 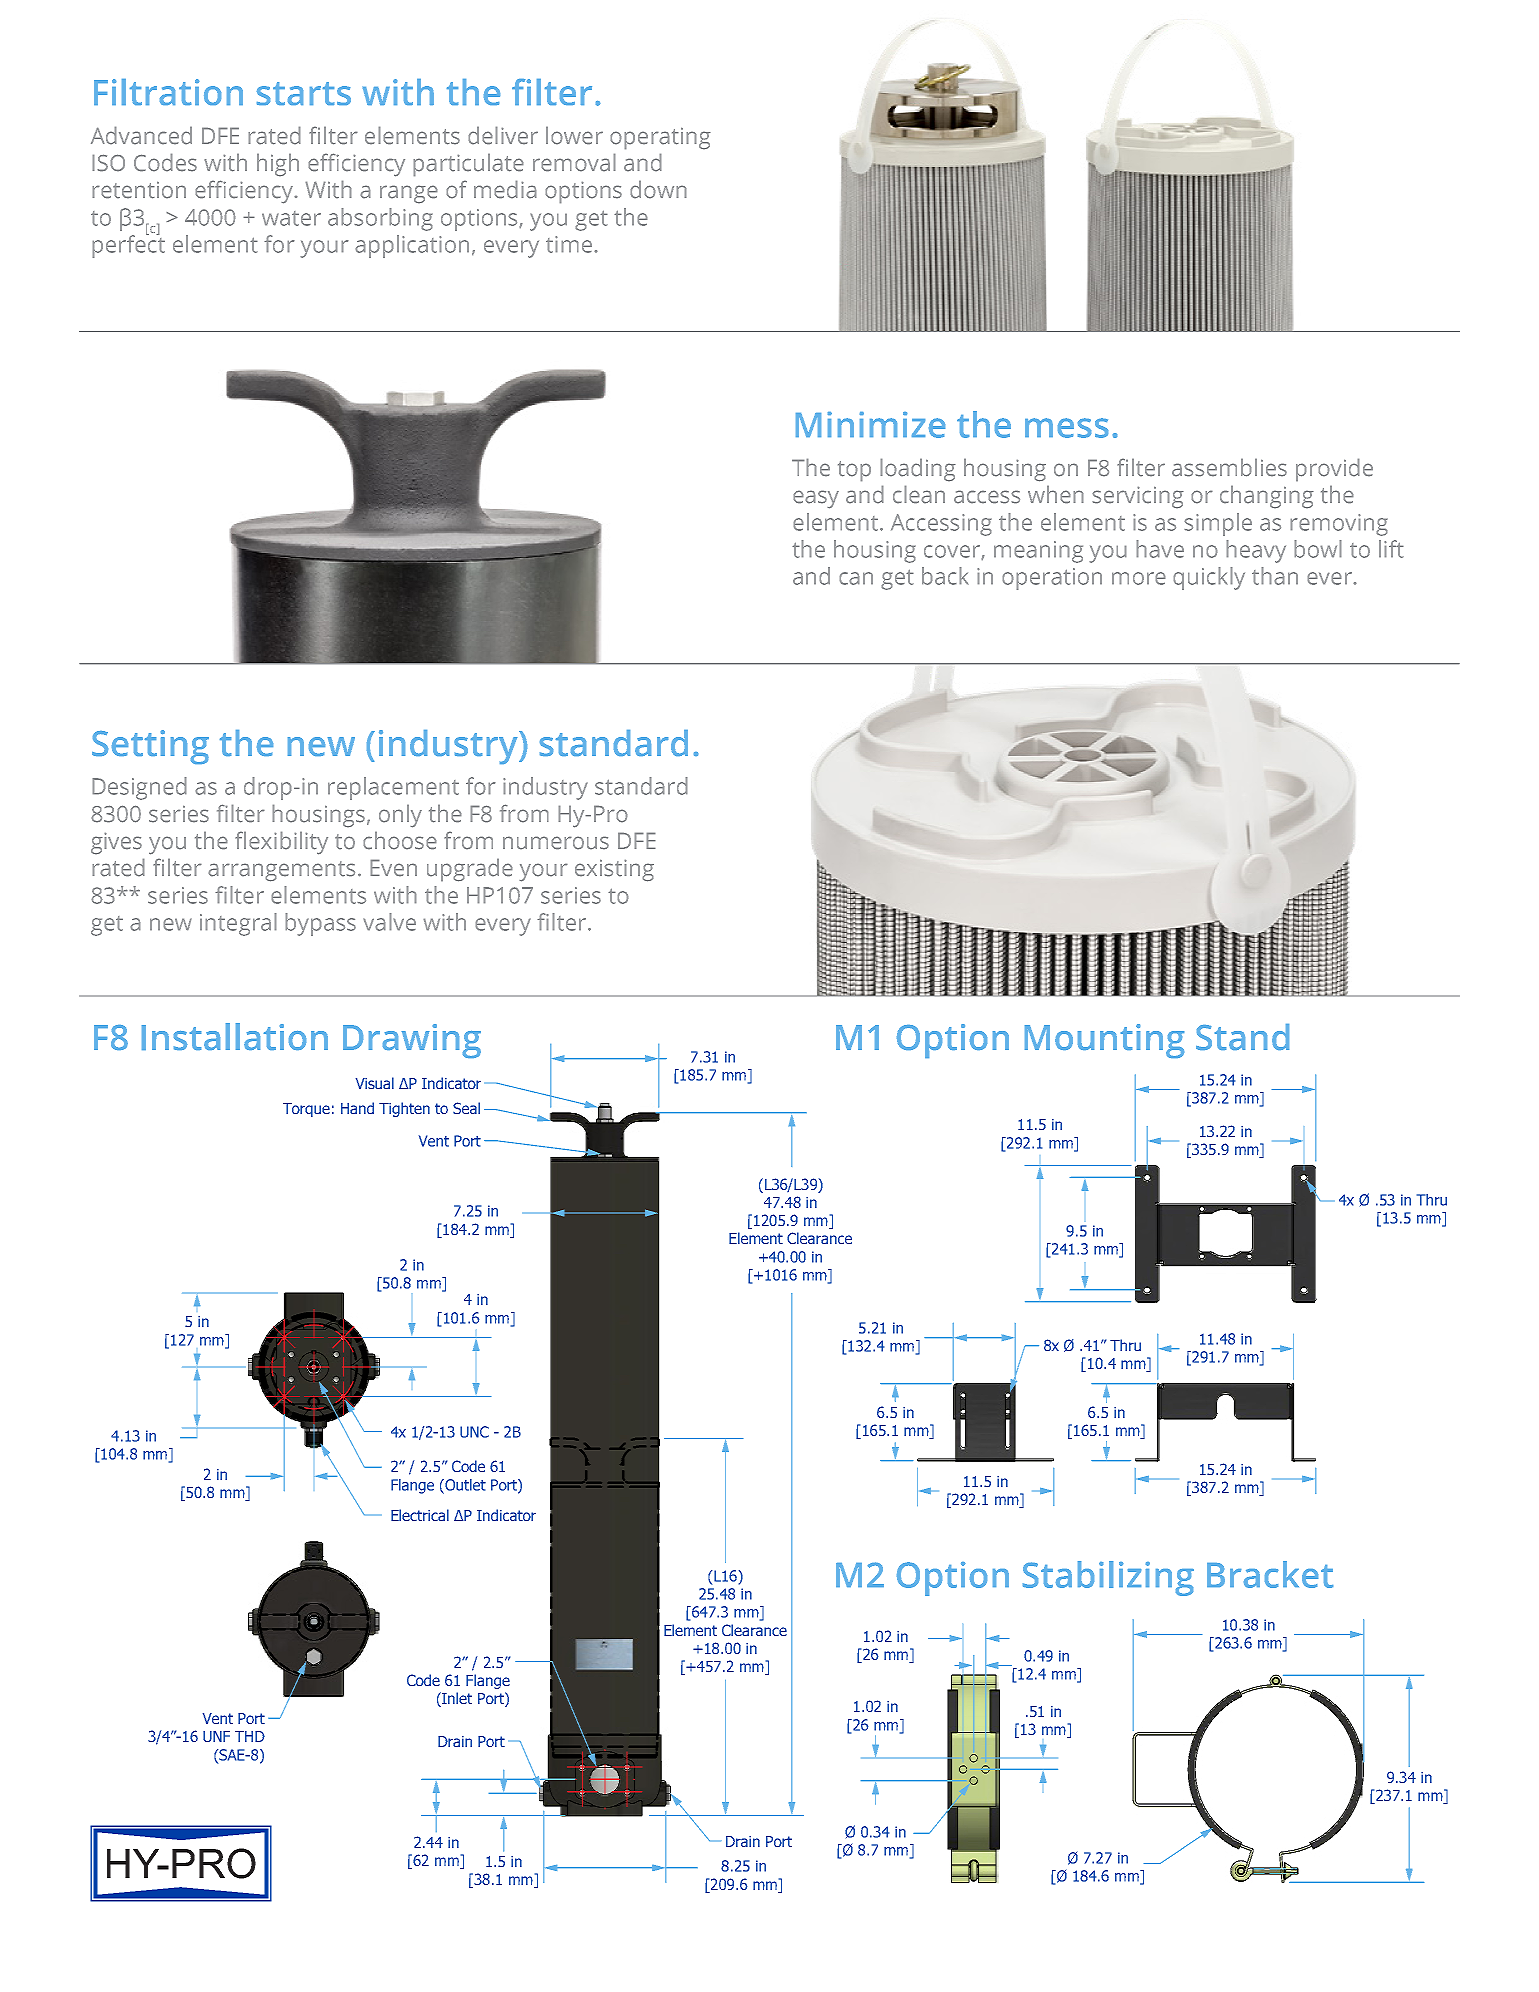 I want to click on mess, so click(x=1066, y=428).
